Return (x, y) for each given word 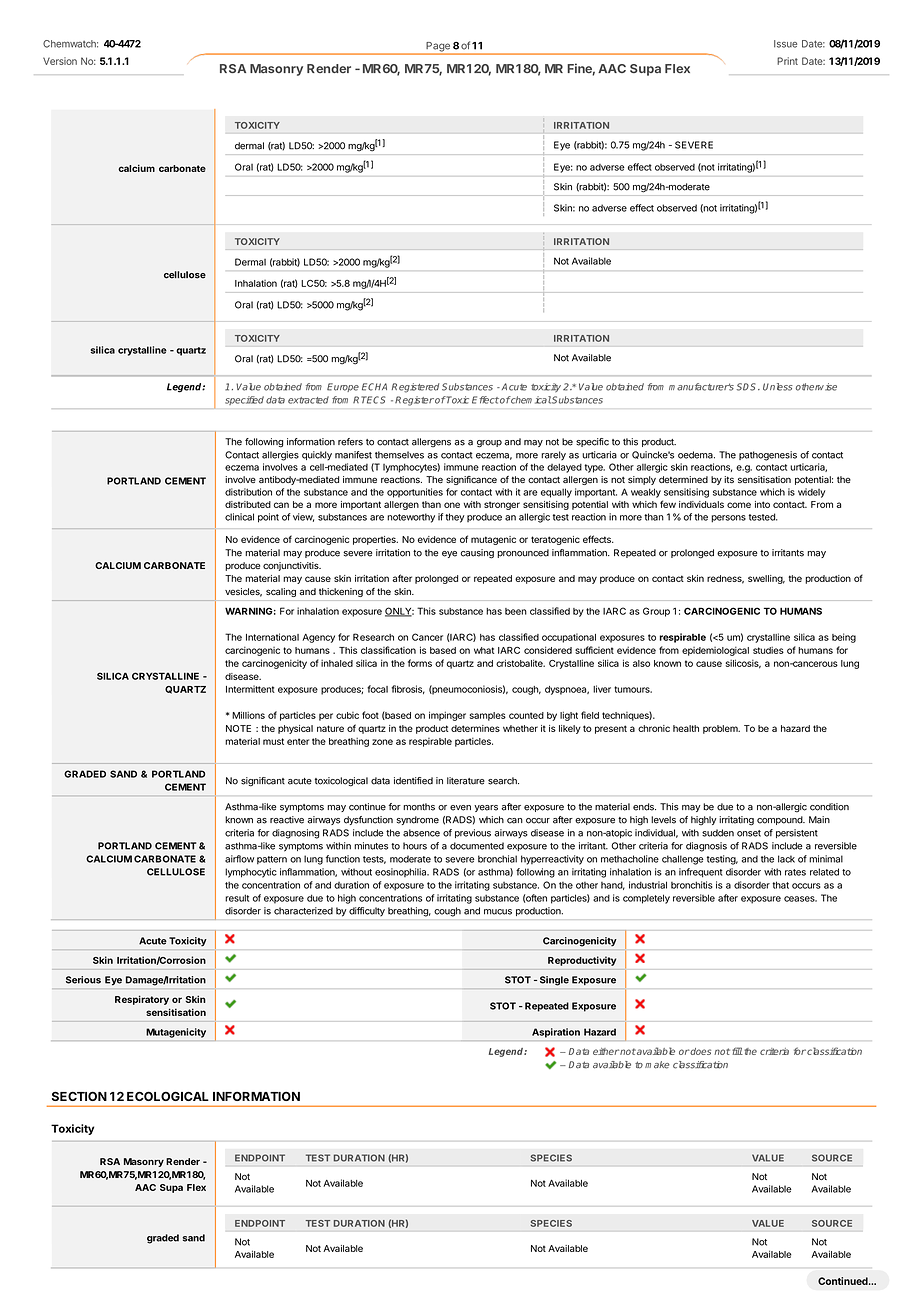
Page (438, 48)
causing (477, 554)
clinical (239, 517)
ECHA (374, 387)
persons (728, 519)
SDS (748, 387)
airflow (239, 859)
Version (60, 61)
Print (787, 61)
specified (244, 400)
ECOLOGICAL (168, 1096)
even (460, 808)
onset (749, 833)
